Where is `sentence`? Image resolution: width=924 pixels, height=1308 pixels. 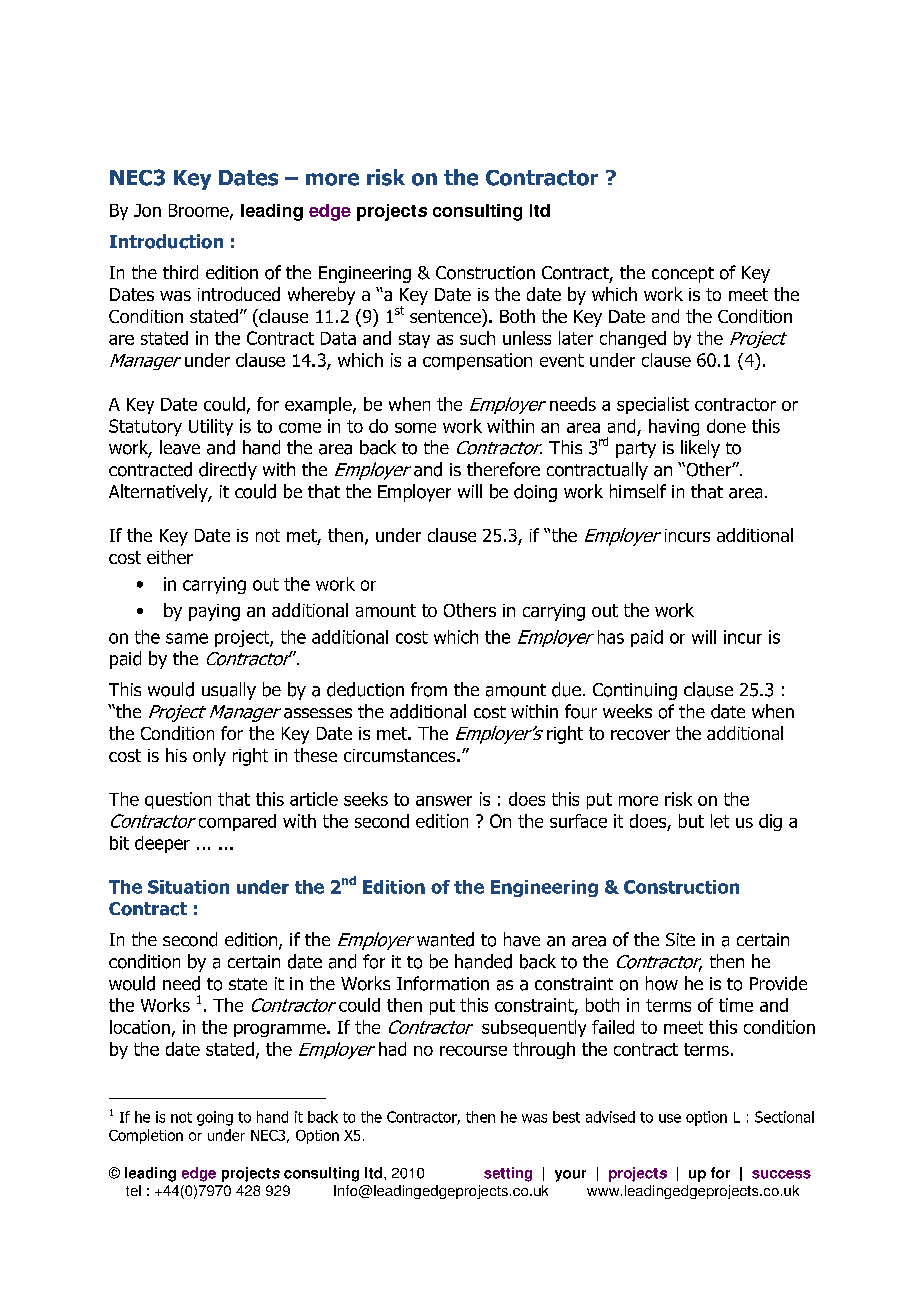 sentence is located at coordinates (446, 316).
